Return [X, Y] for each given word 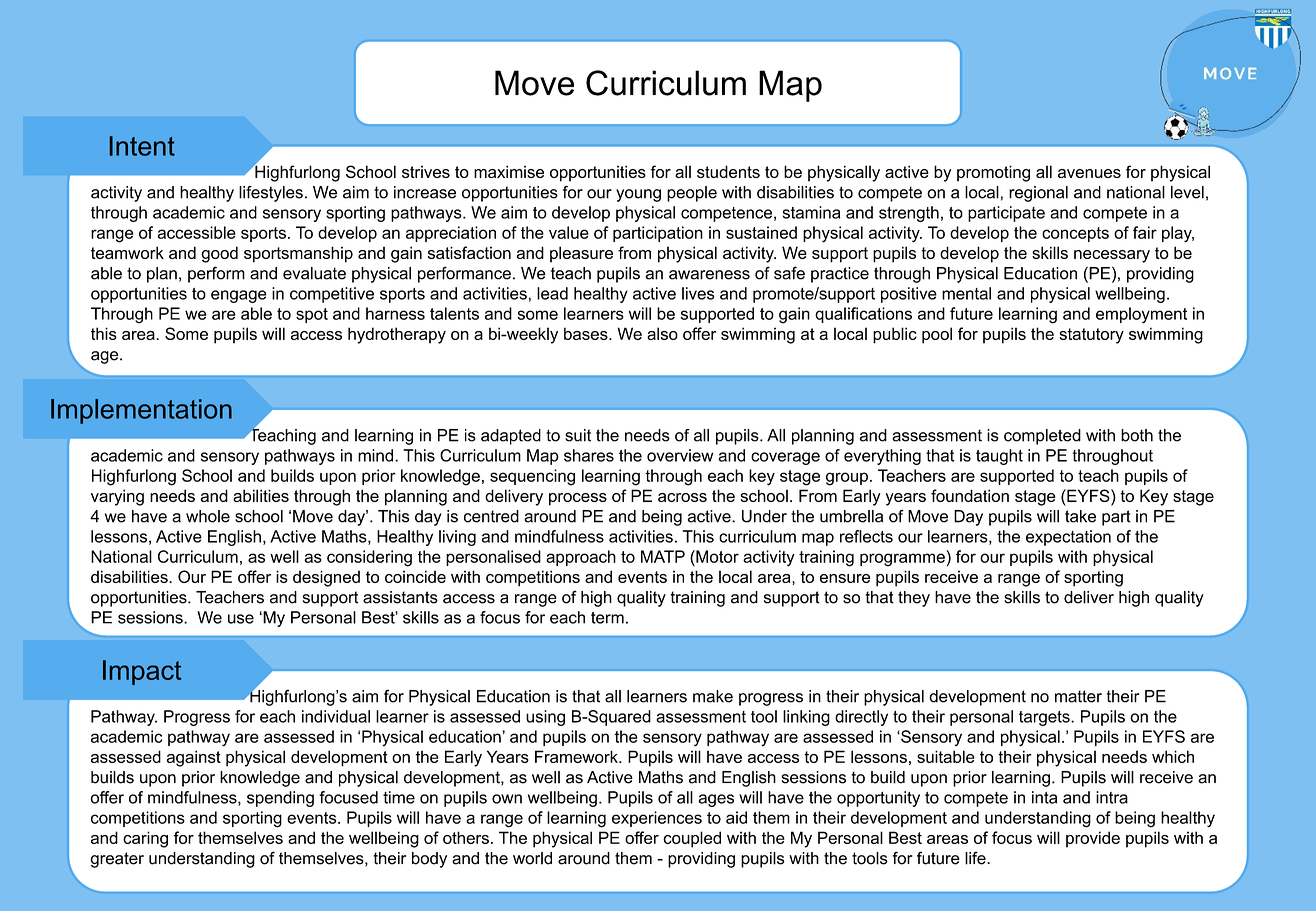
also [662, 333]
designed [326, 578]
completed [1042, 437]
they [914, 599]
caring [145, 839]
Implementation [141, 411]
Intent [142, 146]
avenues [1089, 173]
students [728, 171]
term [607, 618]
